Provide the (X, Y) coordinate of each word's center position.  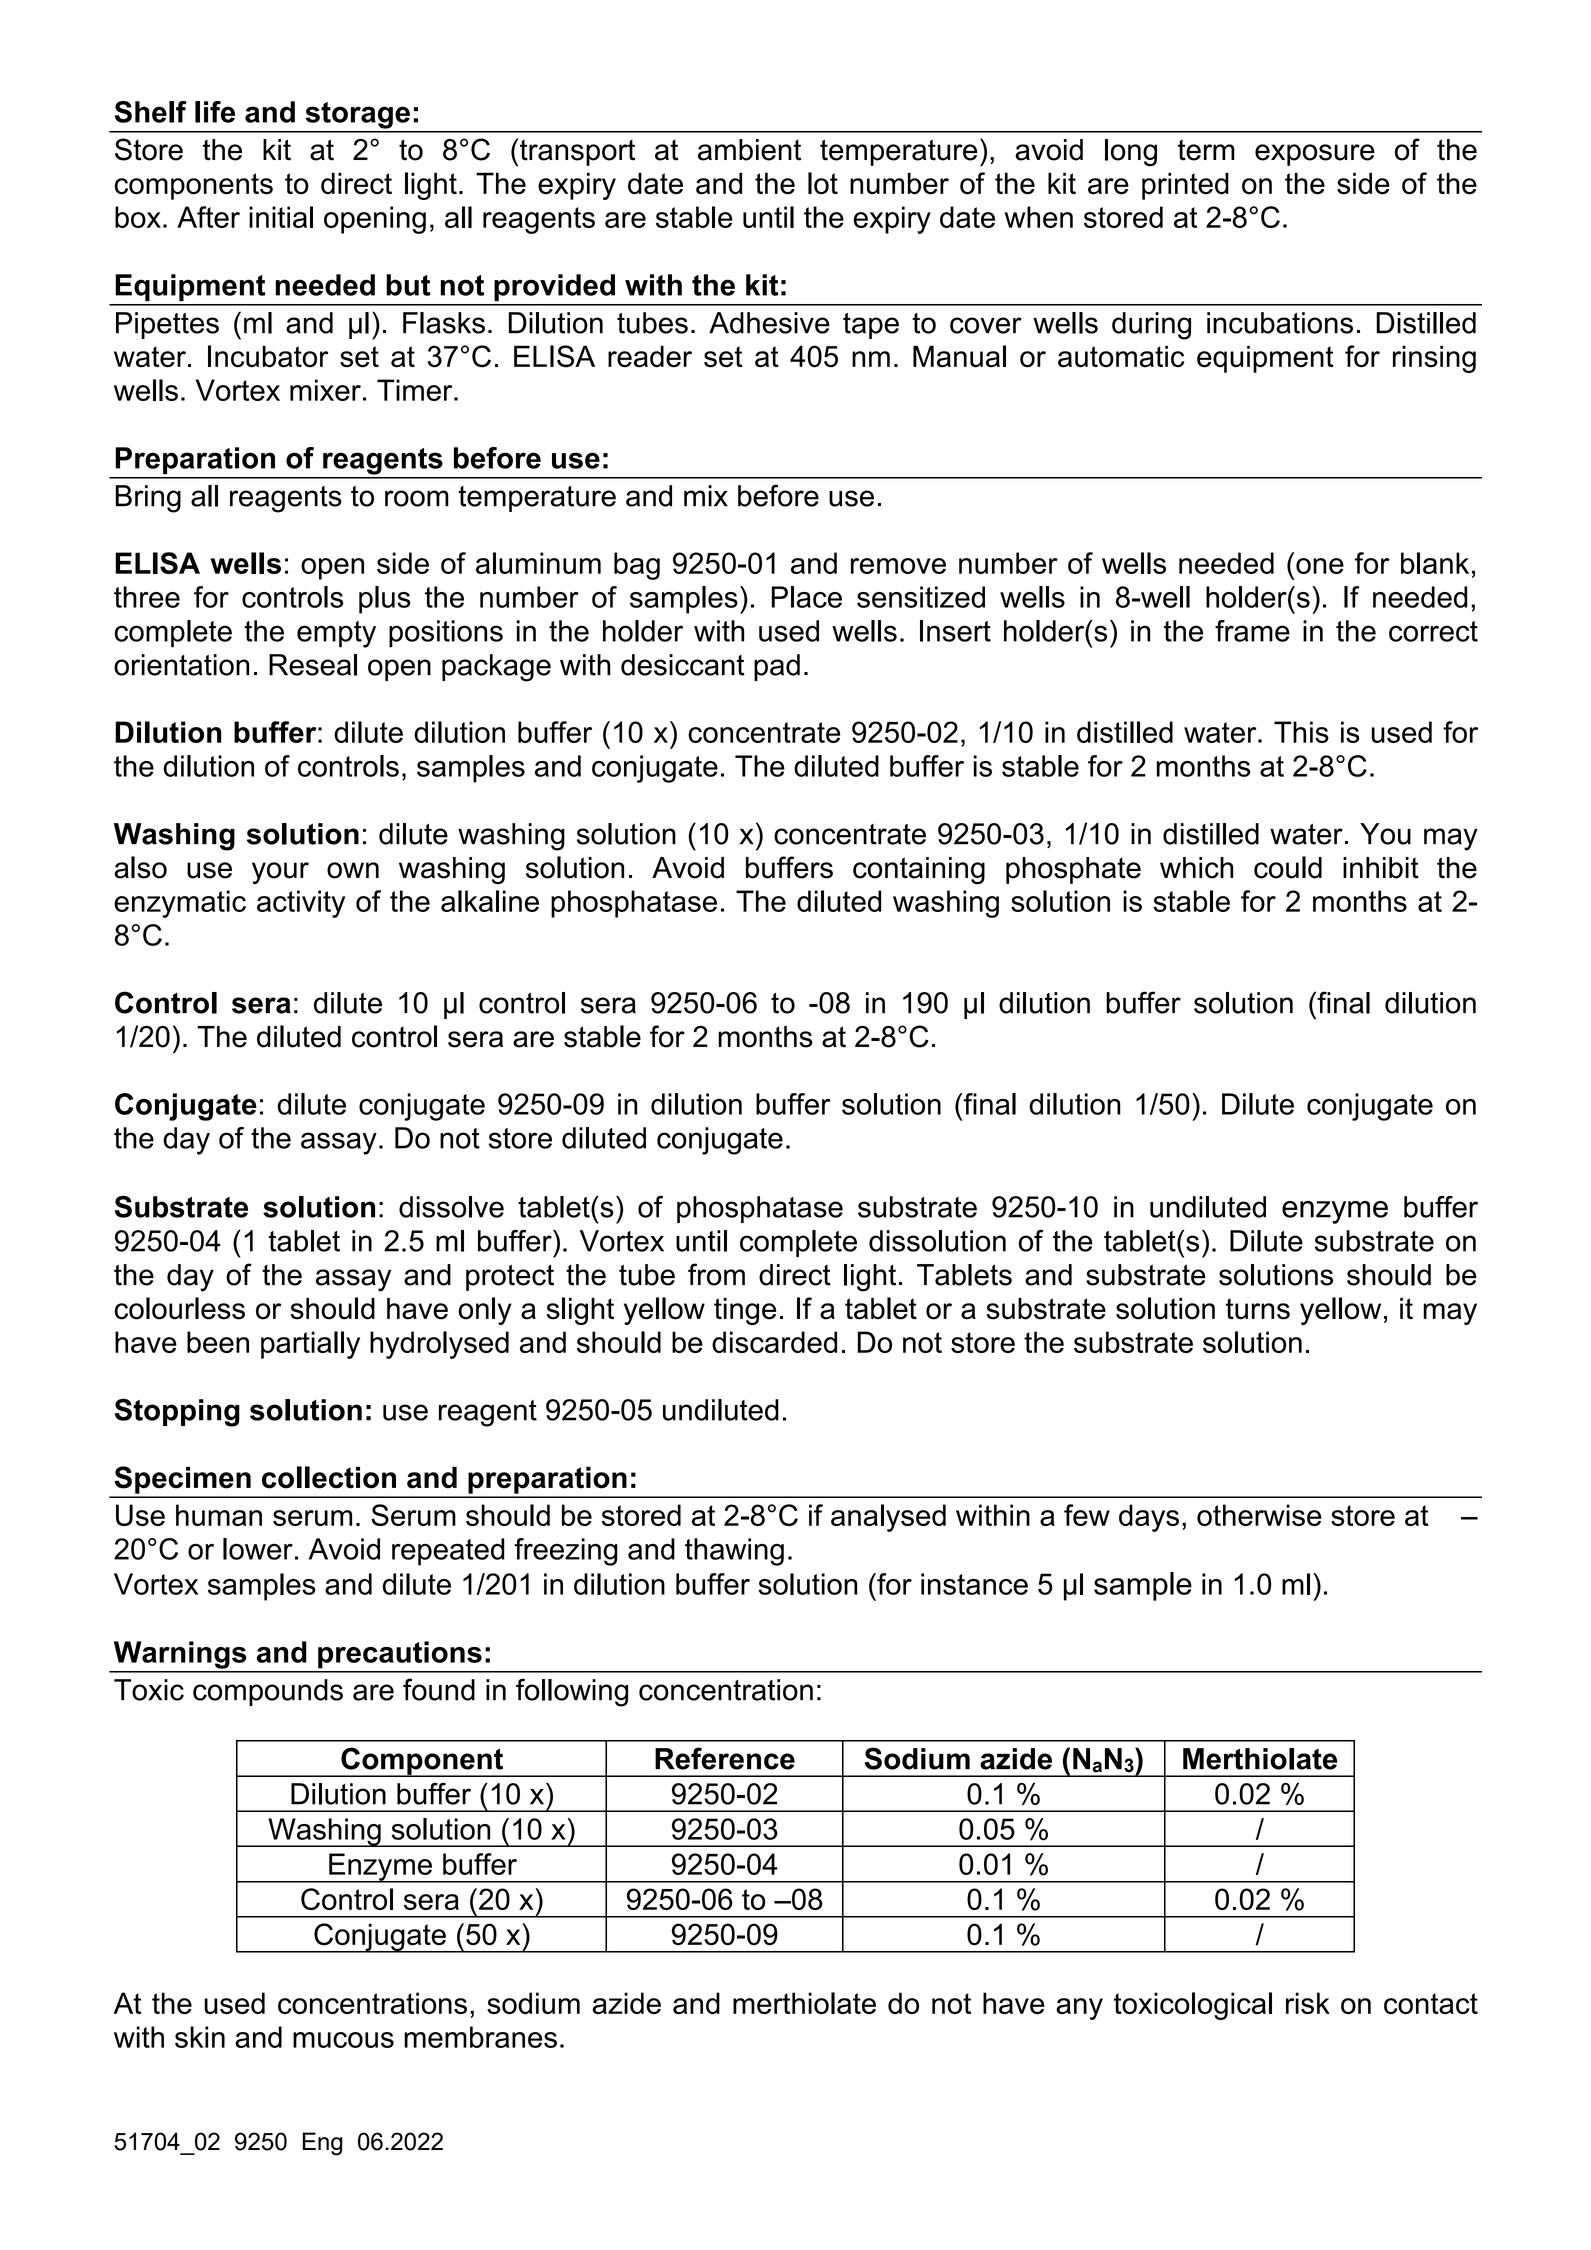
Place (807, 597)
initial (281, 217)
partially (310, 1345)
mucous (343, 2040)
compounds (268, 1692)
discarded (774, 1342)
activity (301, 904)
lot (823, 183)
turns (1258, 1309)
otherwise (1259, 1515)
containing (919, 870)
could (1288, 867)
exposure (1315, 155)
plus (385, 600)
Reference (725, 1758)
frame (1252, 631)
